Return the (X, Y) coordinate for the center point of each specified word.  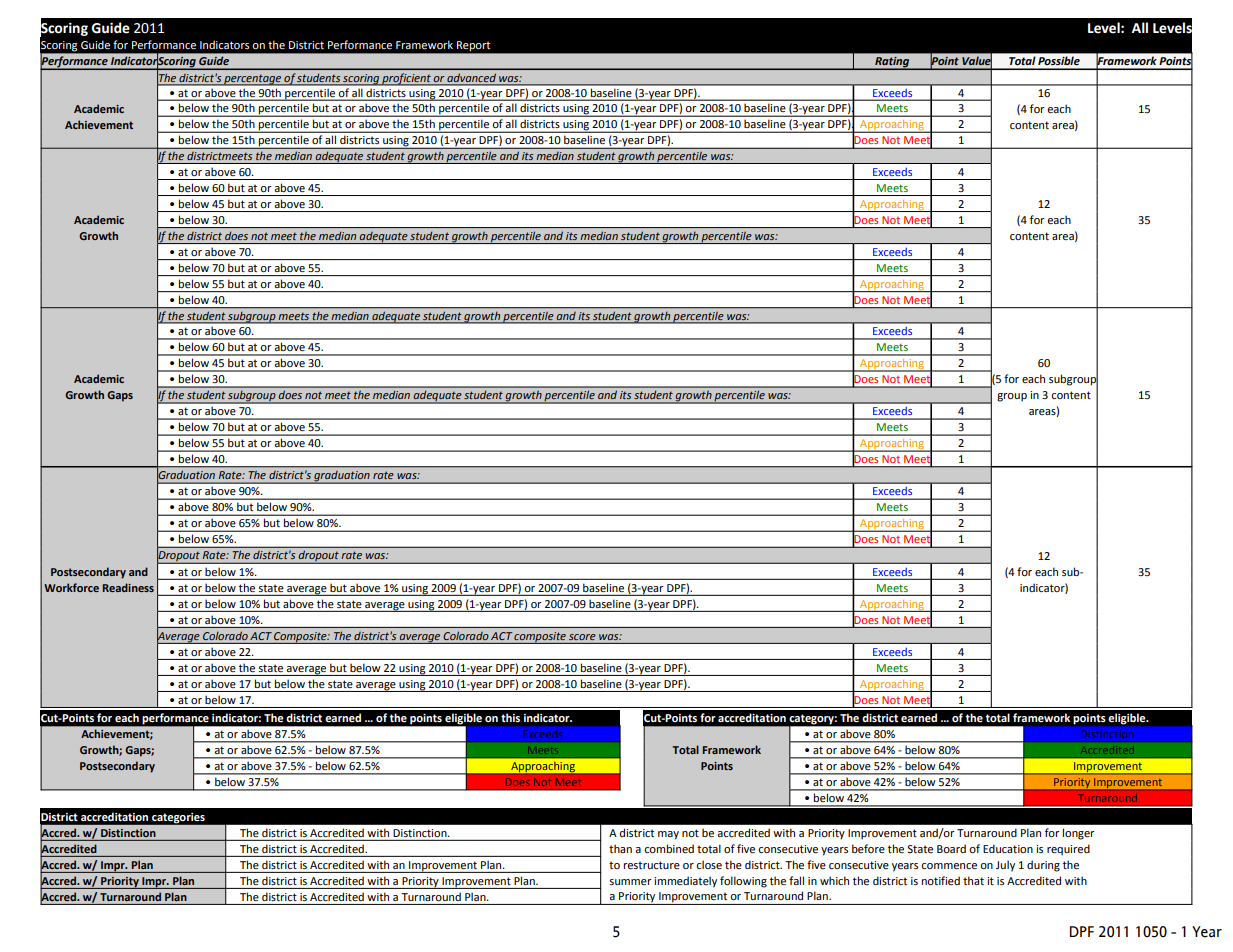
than (620, 848)
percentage (252, 80)
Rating (892, 63)
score (582, 637)
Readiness (128, 587)
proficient (406, 79)
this (510, 717)
